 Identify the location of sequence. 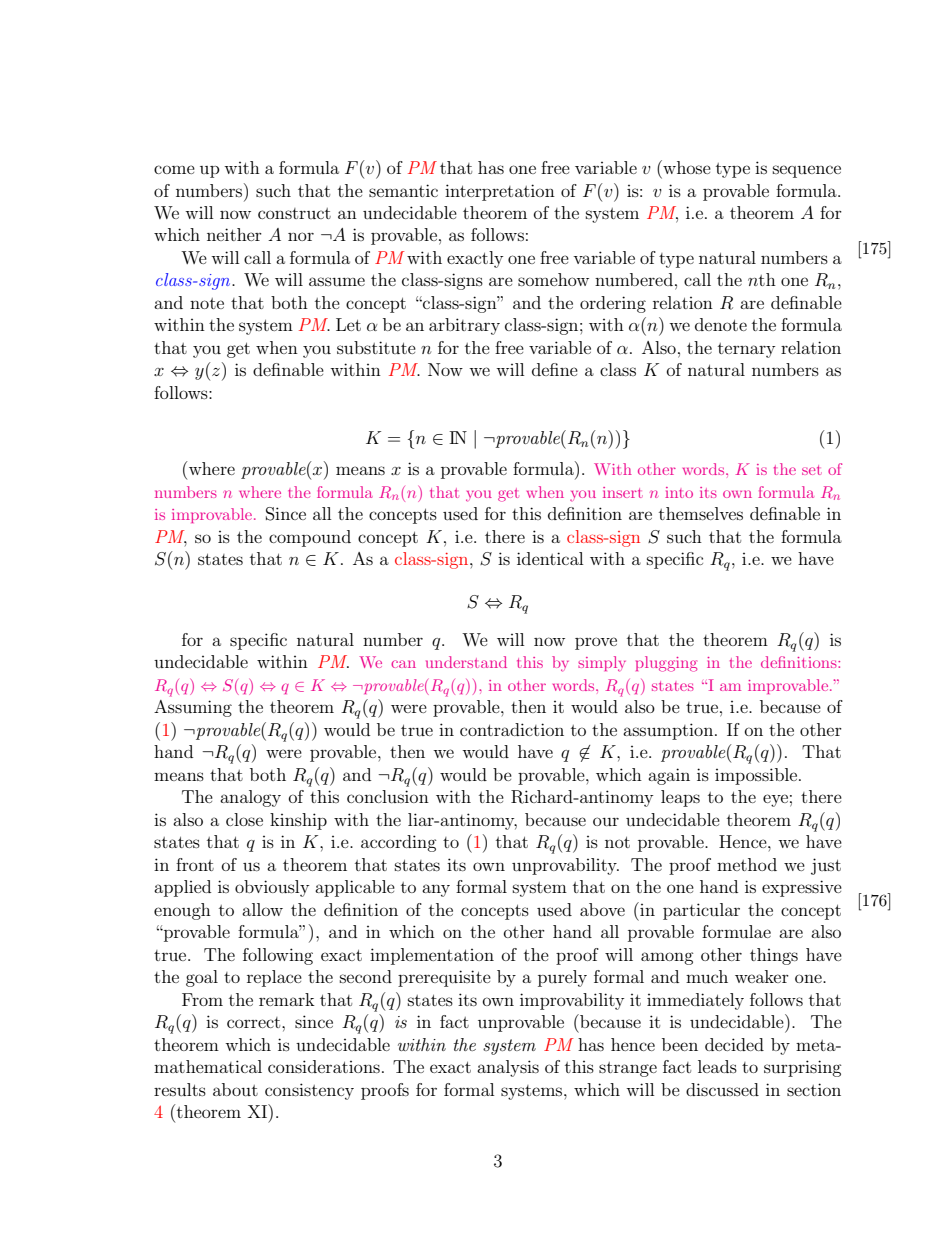
(807, 171).
